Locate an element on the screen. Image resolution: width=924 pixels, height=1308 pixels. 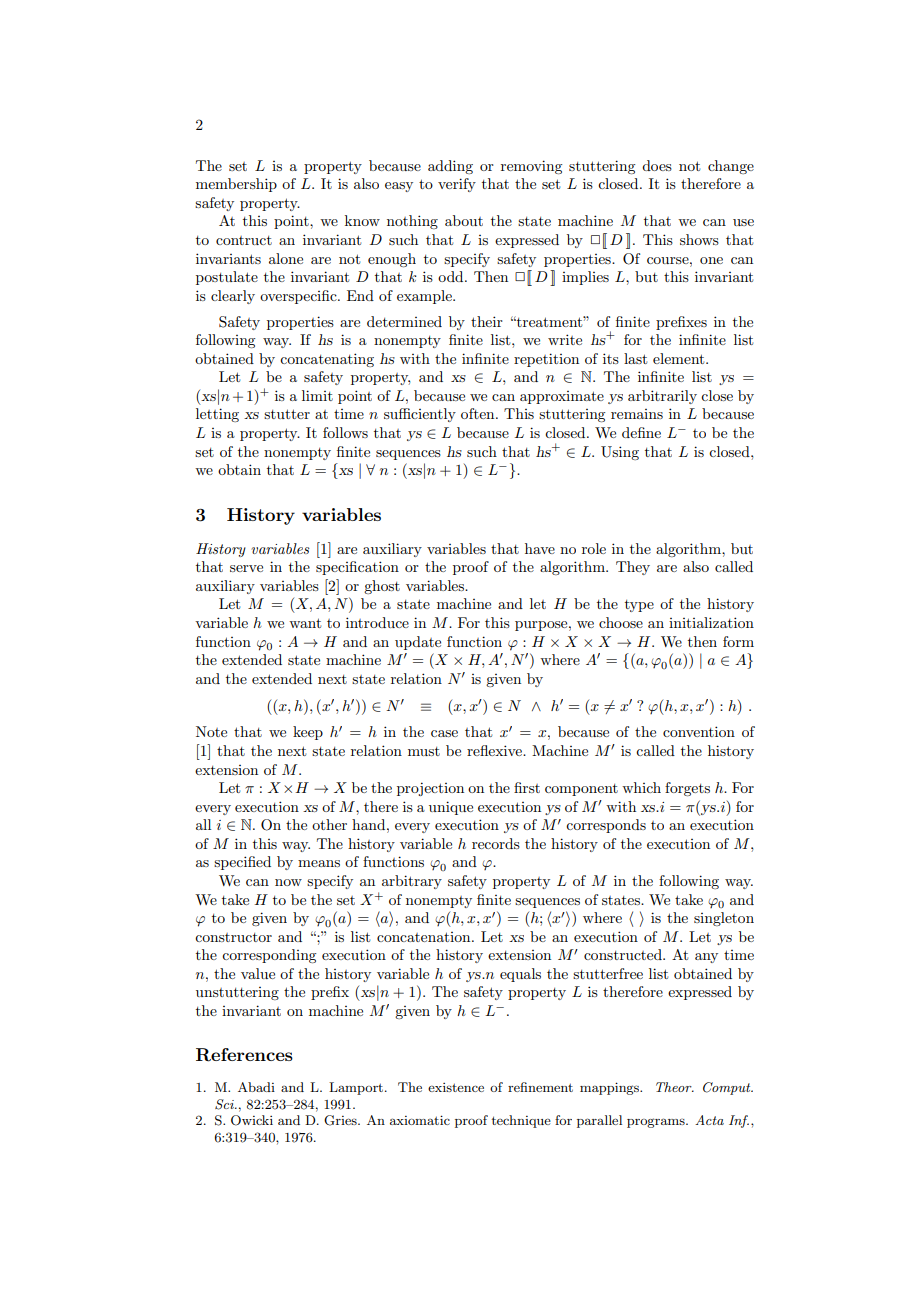
often is located at coordinates (479, 413).
